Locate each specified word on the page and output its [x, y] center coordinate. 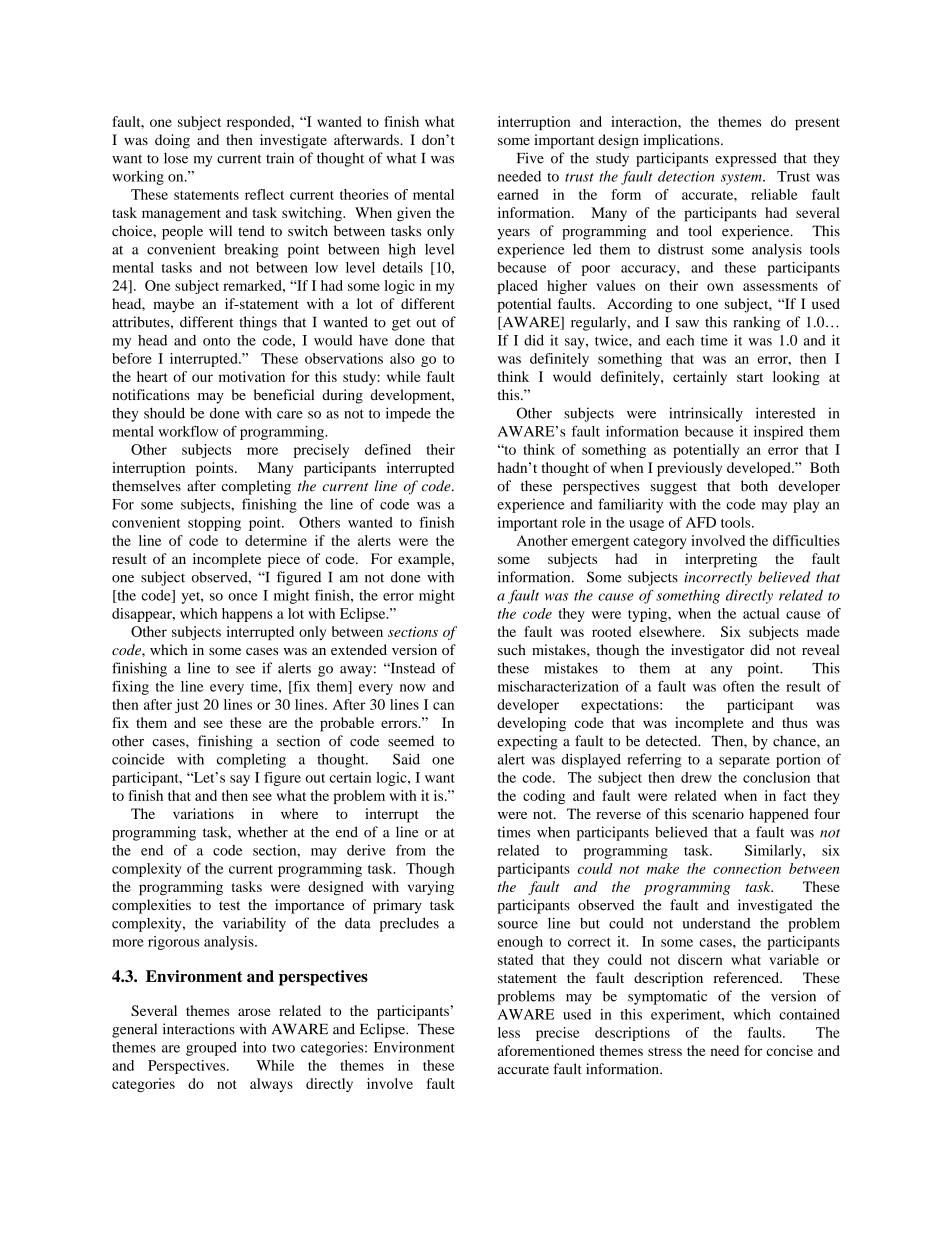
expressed [746, 159]
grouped [211, 1049]
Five [530, 158]
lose [176, 158]
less [509, 1032]
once [243, 597]
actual [761, 613]
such [512, 649]
